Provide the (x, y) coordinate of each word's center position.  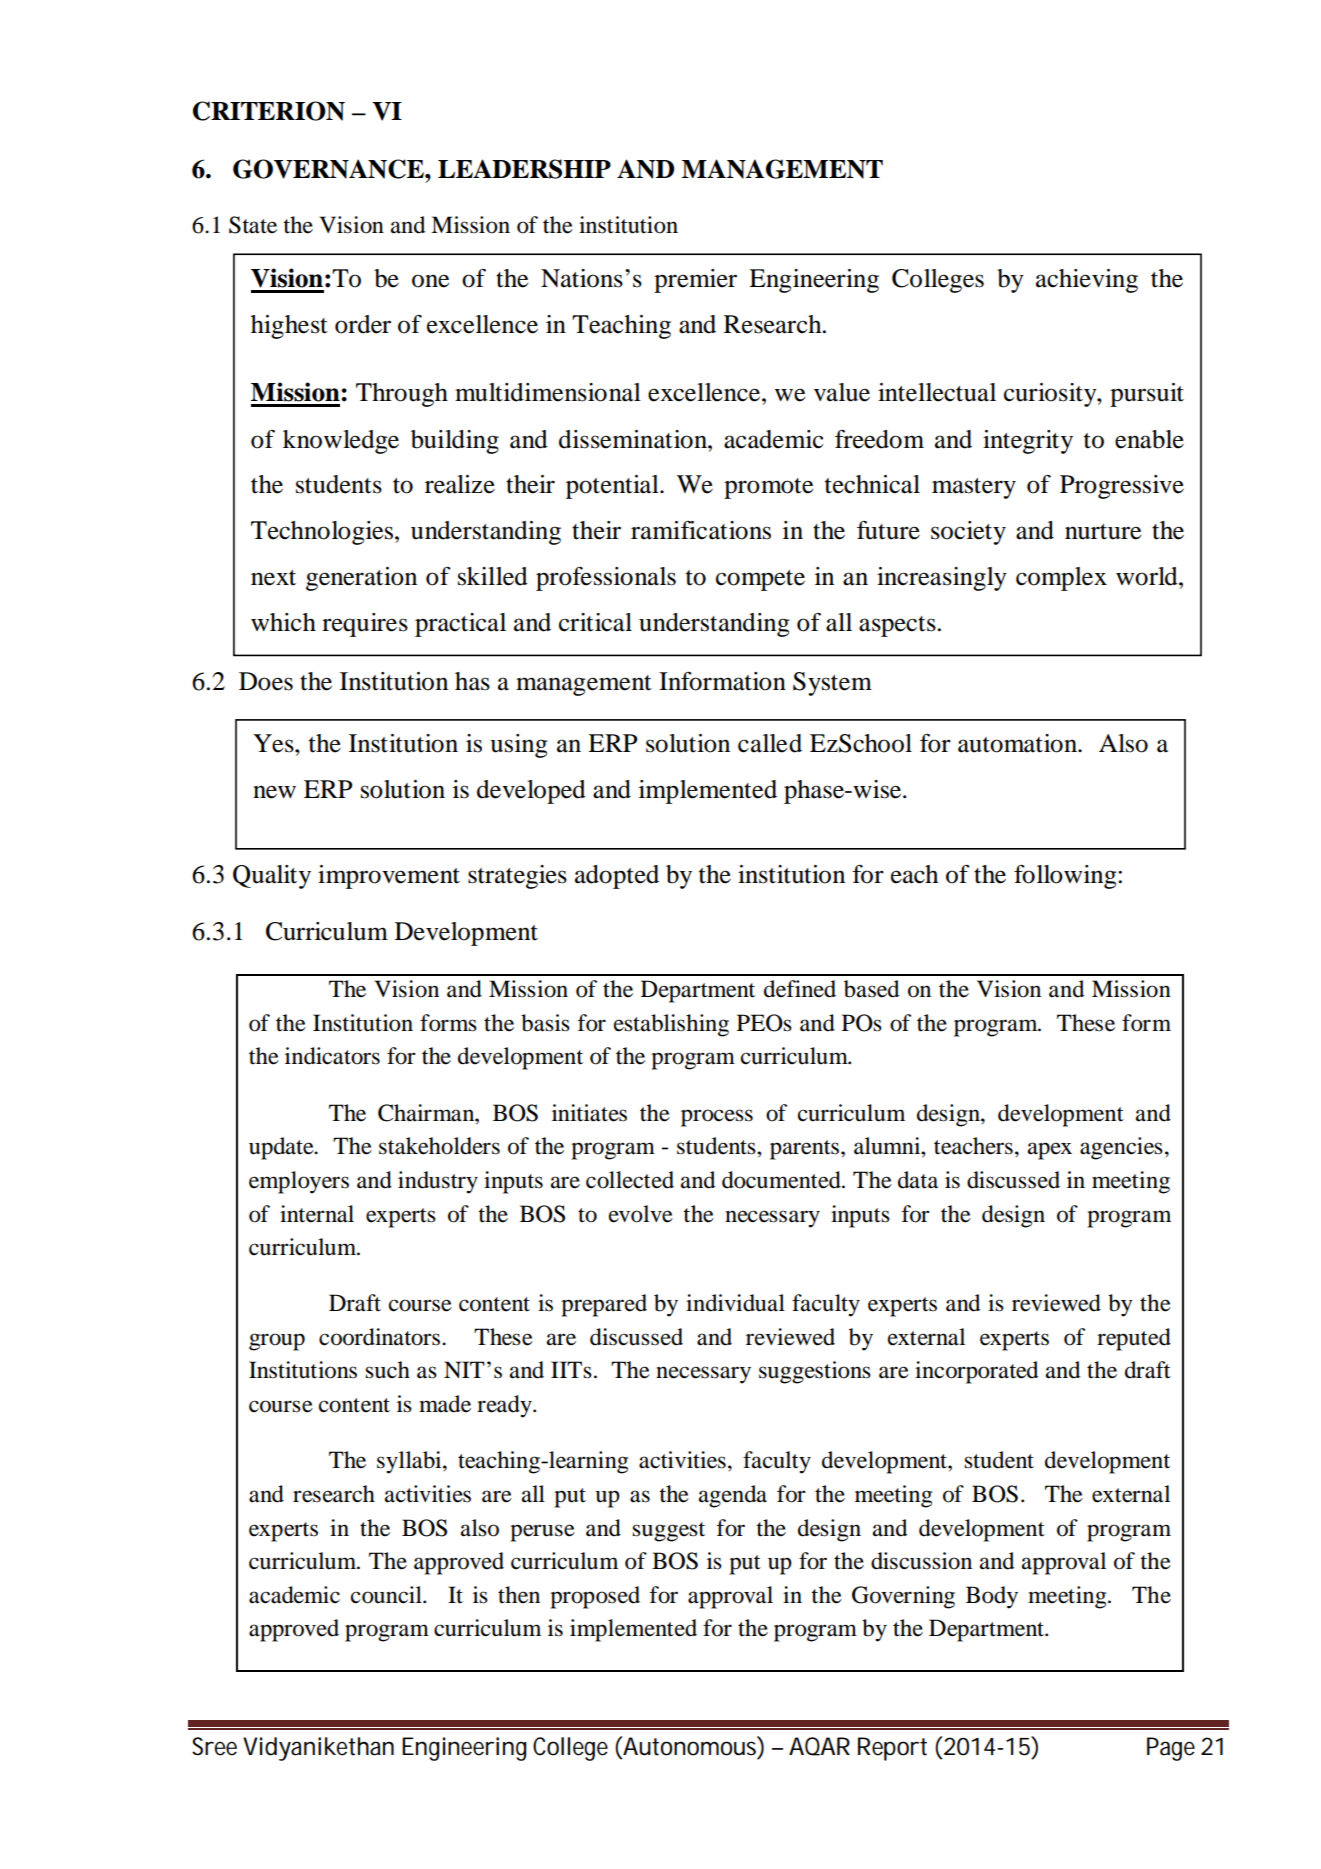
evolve (641, 1214)
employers (299, 1182)
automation (1019, 743)
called (770, 743)
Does (266, 681)
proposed (595, 1597)
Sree (214, 1746)
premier (695, 281)
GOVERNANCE (329, 169)
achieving (1087, 281)
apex (1050, 1151)
